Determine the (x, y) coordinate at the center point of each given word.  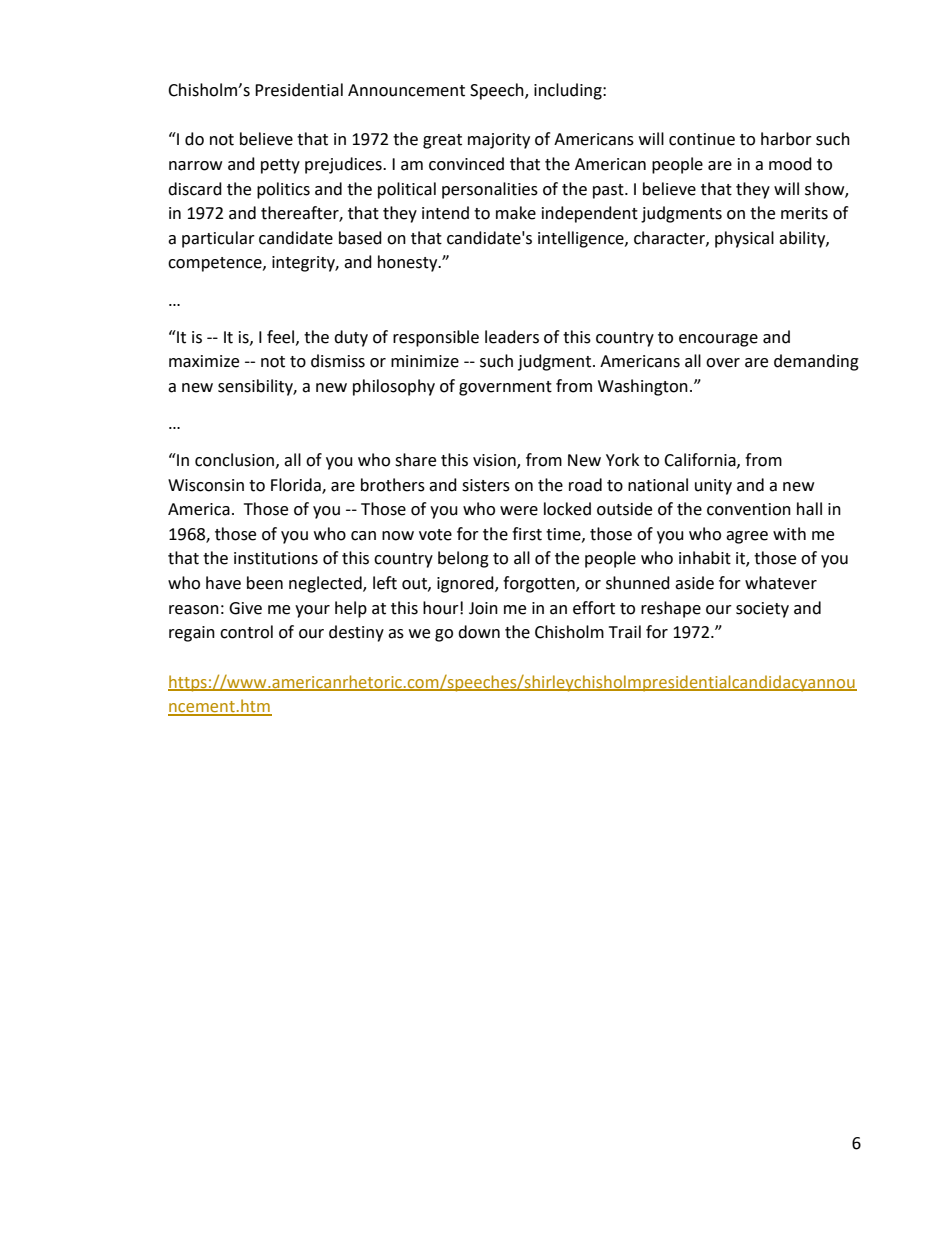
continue (702, 139)
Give (245, 608)
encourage (718, 340)
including (569, 91)
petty (280, 166)
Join (483, 608)
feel (282, 337)
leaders (512, 337)
